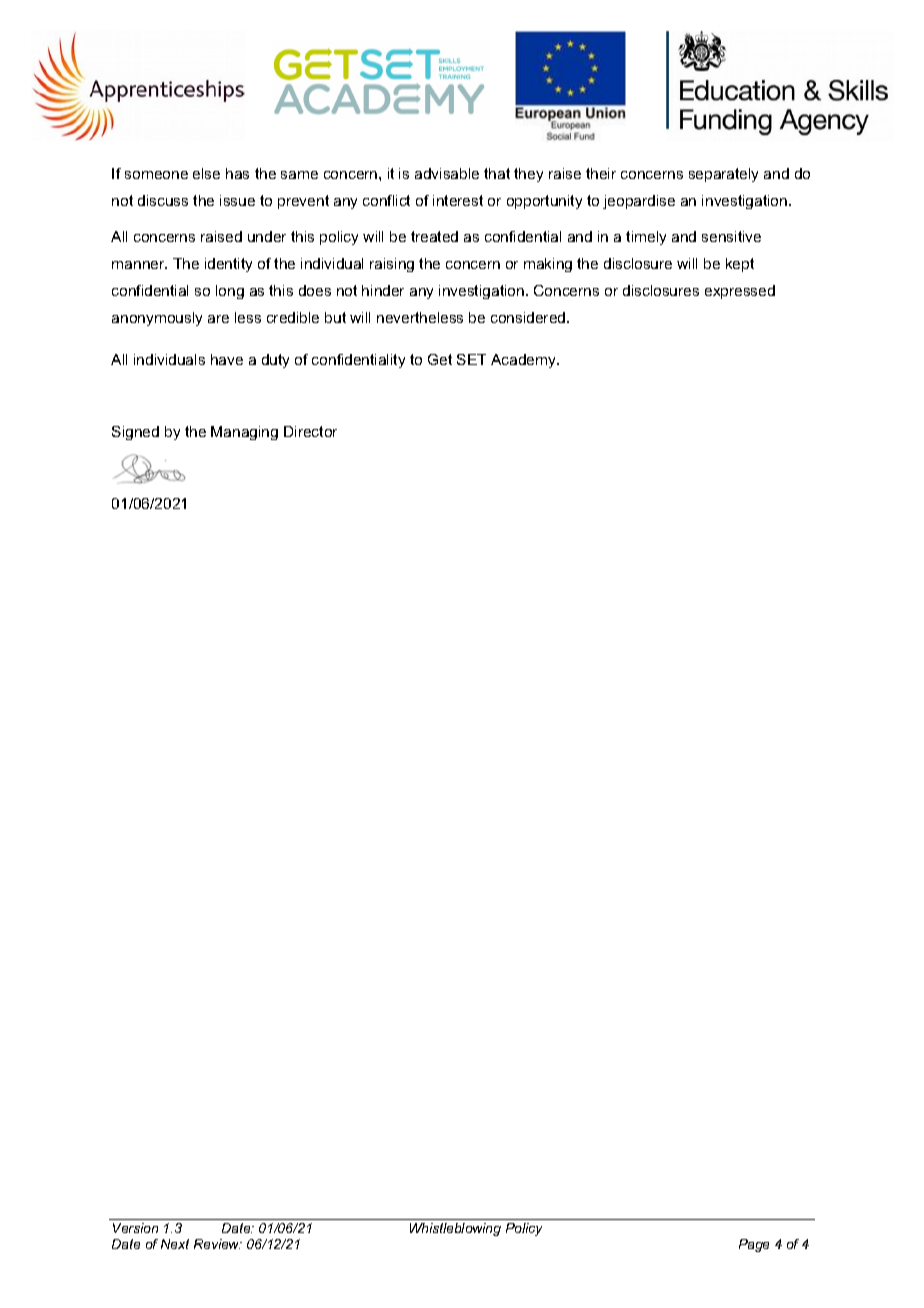  I want to click on Whistleblowing, so click(455, 1229).
